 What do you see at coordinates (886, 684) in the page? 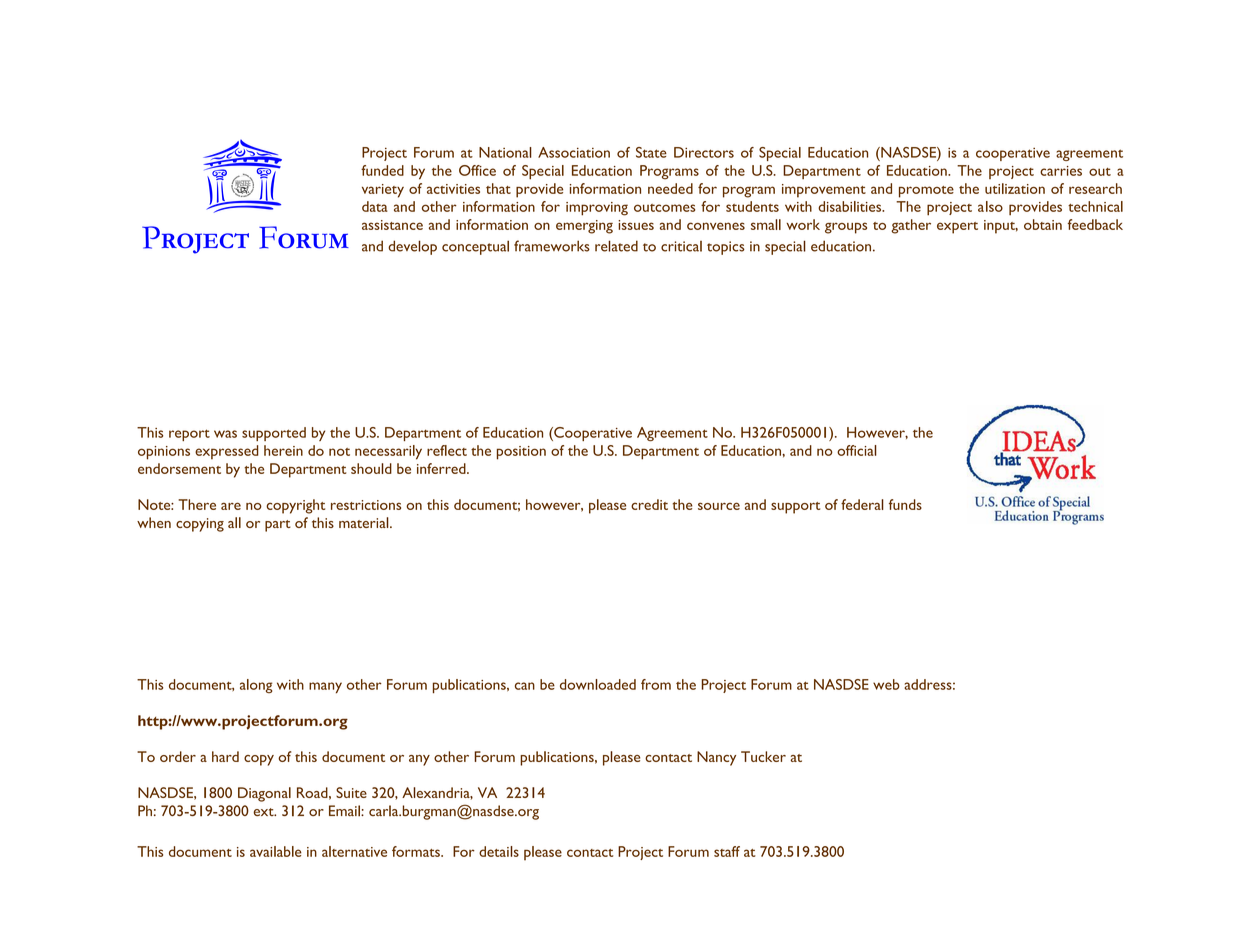
I see `web` at bounding box center [886, 684].
